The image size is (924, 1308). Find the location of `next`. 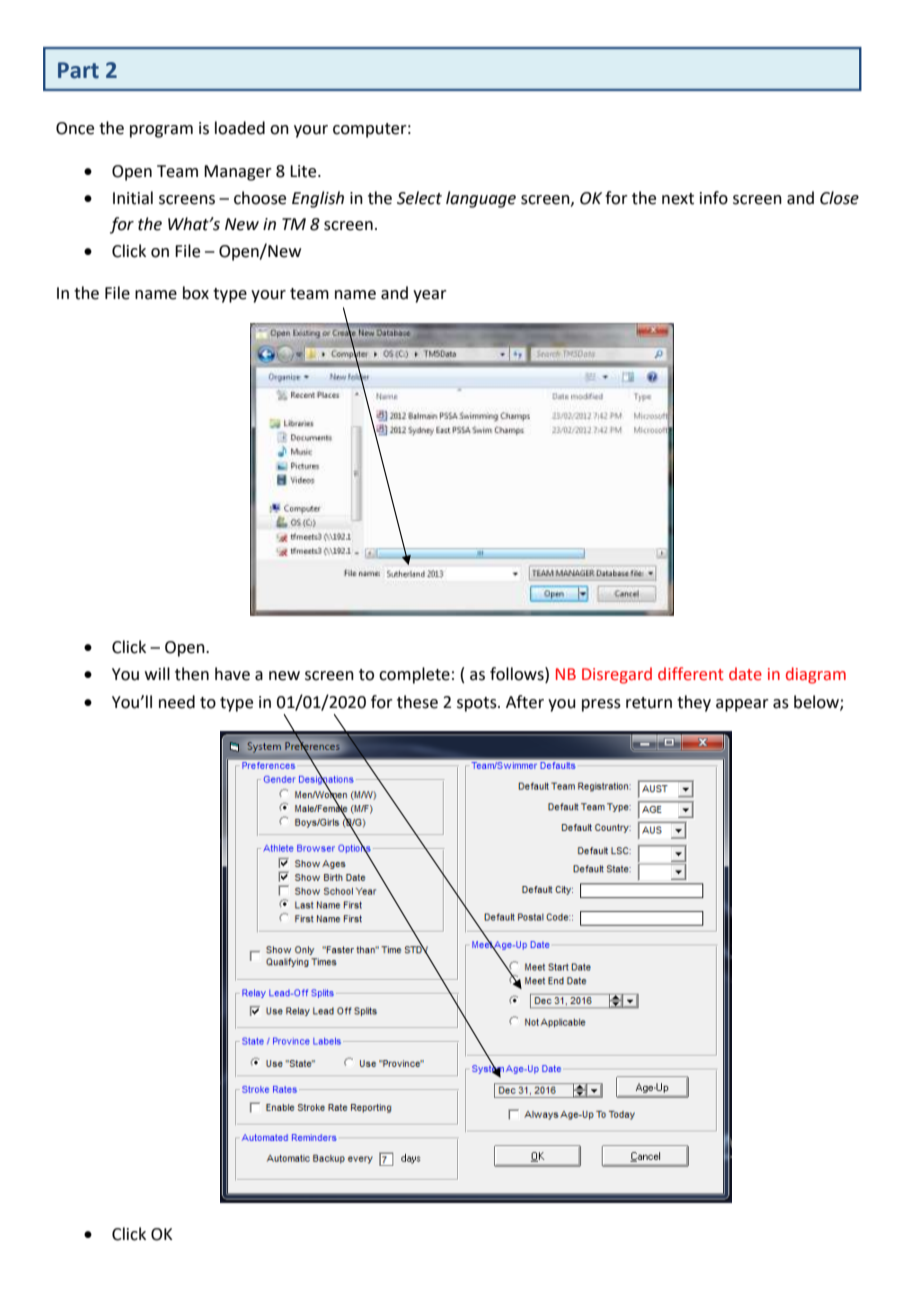

next is located at coordinates (678, 199).
